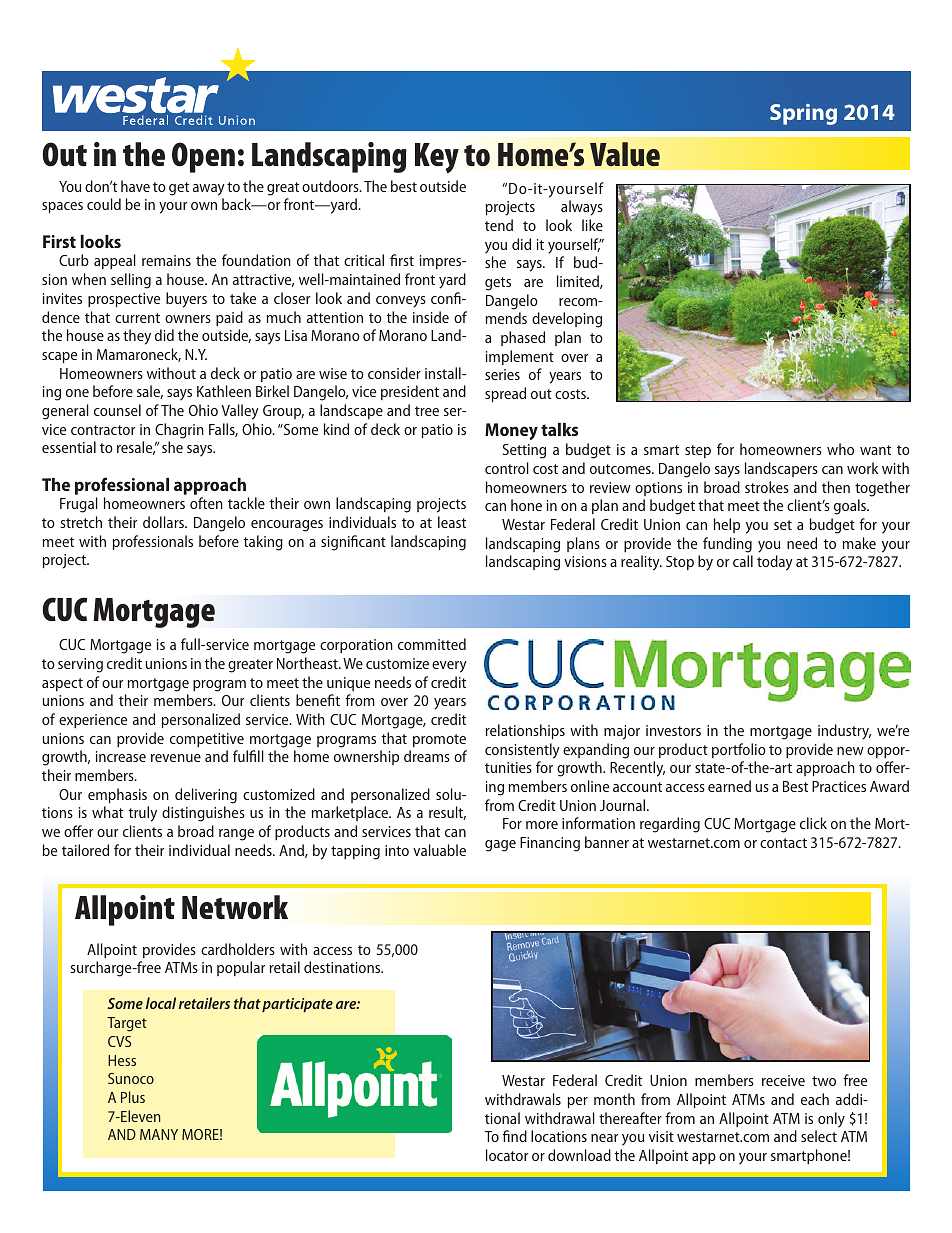 The height and width of the page is (1233, 952). Describe the element at coordinates (176, 758) in the page. I see `revenue` at that location.
